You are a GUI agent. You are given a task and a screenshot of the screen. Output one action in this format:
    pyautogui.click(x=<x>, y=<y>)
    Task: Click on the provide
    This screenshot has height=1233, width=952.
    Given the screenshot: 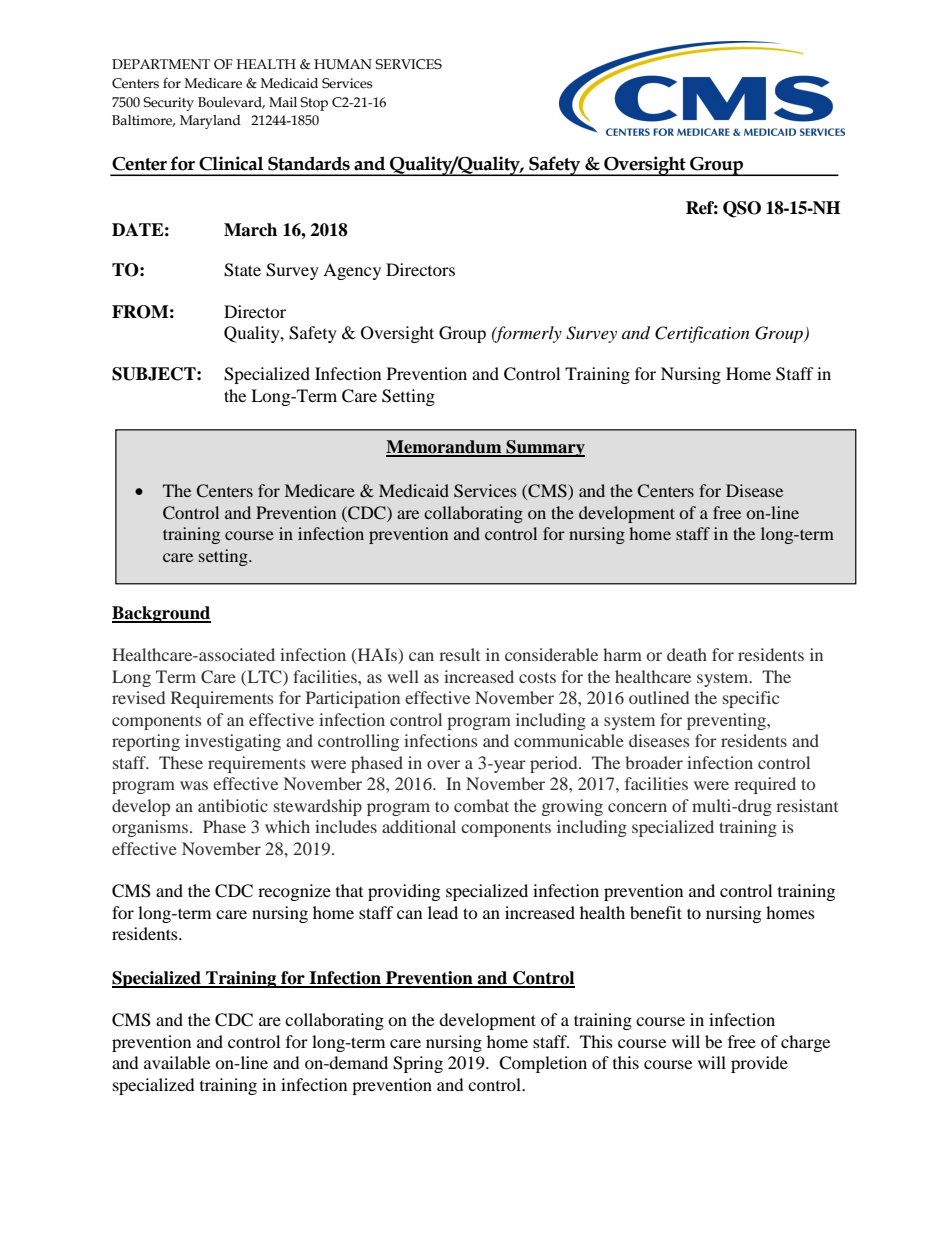 What is the action you would take?
    pyautogui.click(x=759, y=1064)
